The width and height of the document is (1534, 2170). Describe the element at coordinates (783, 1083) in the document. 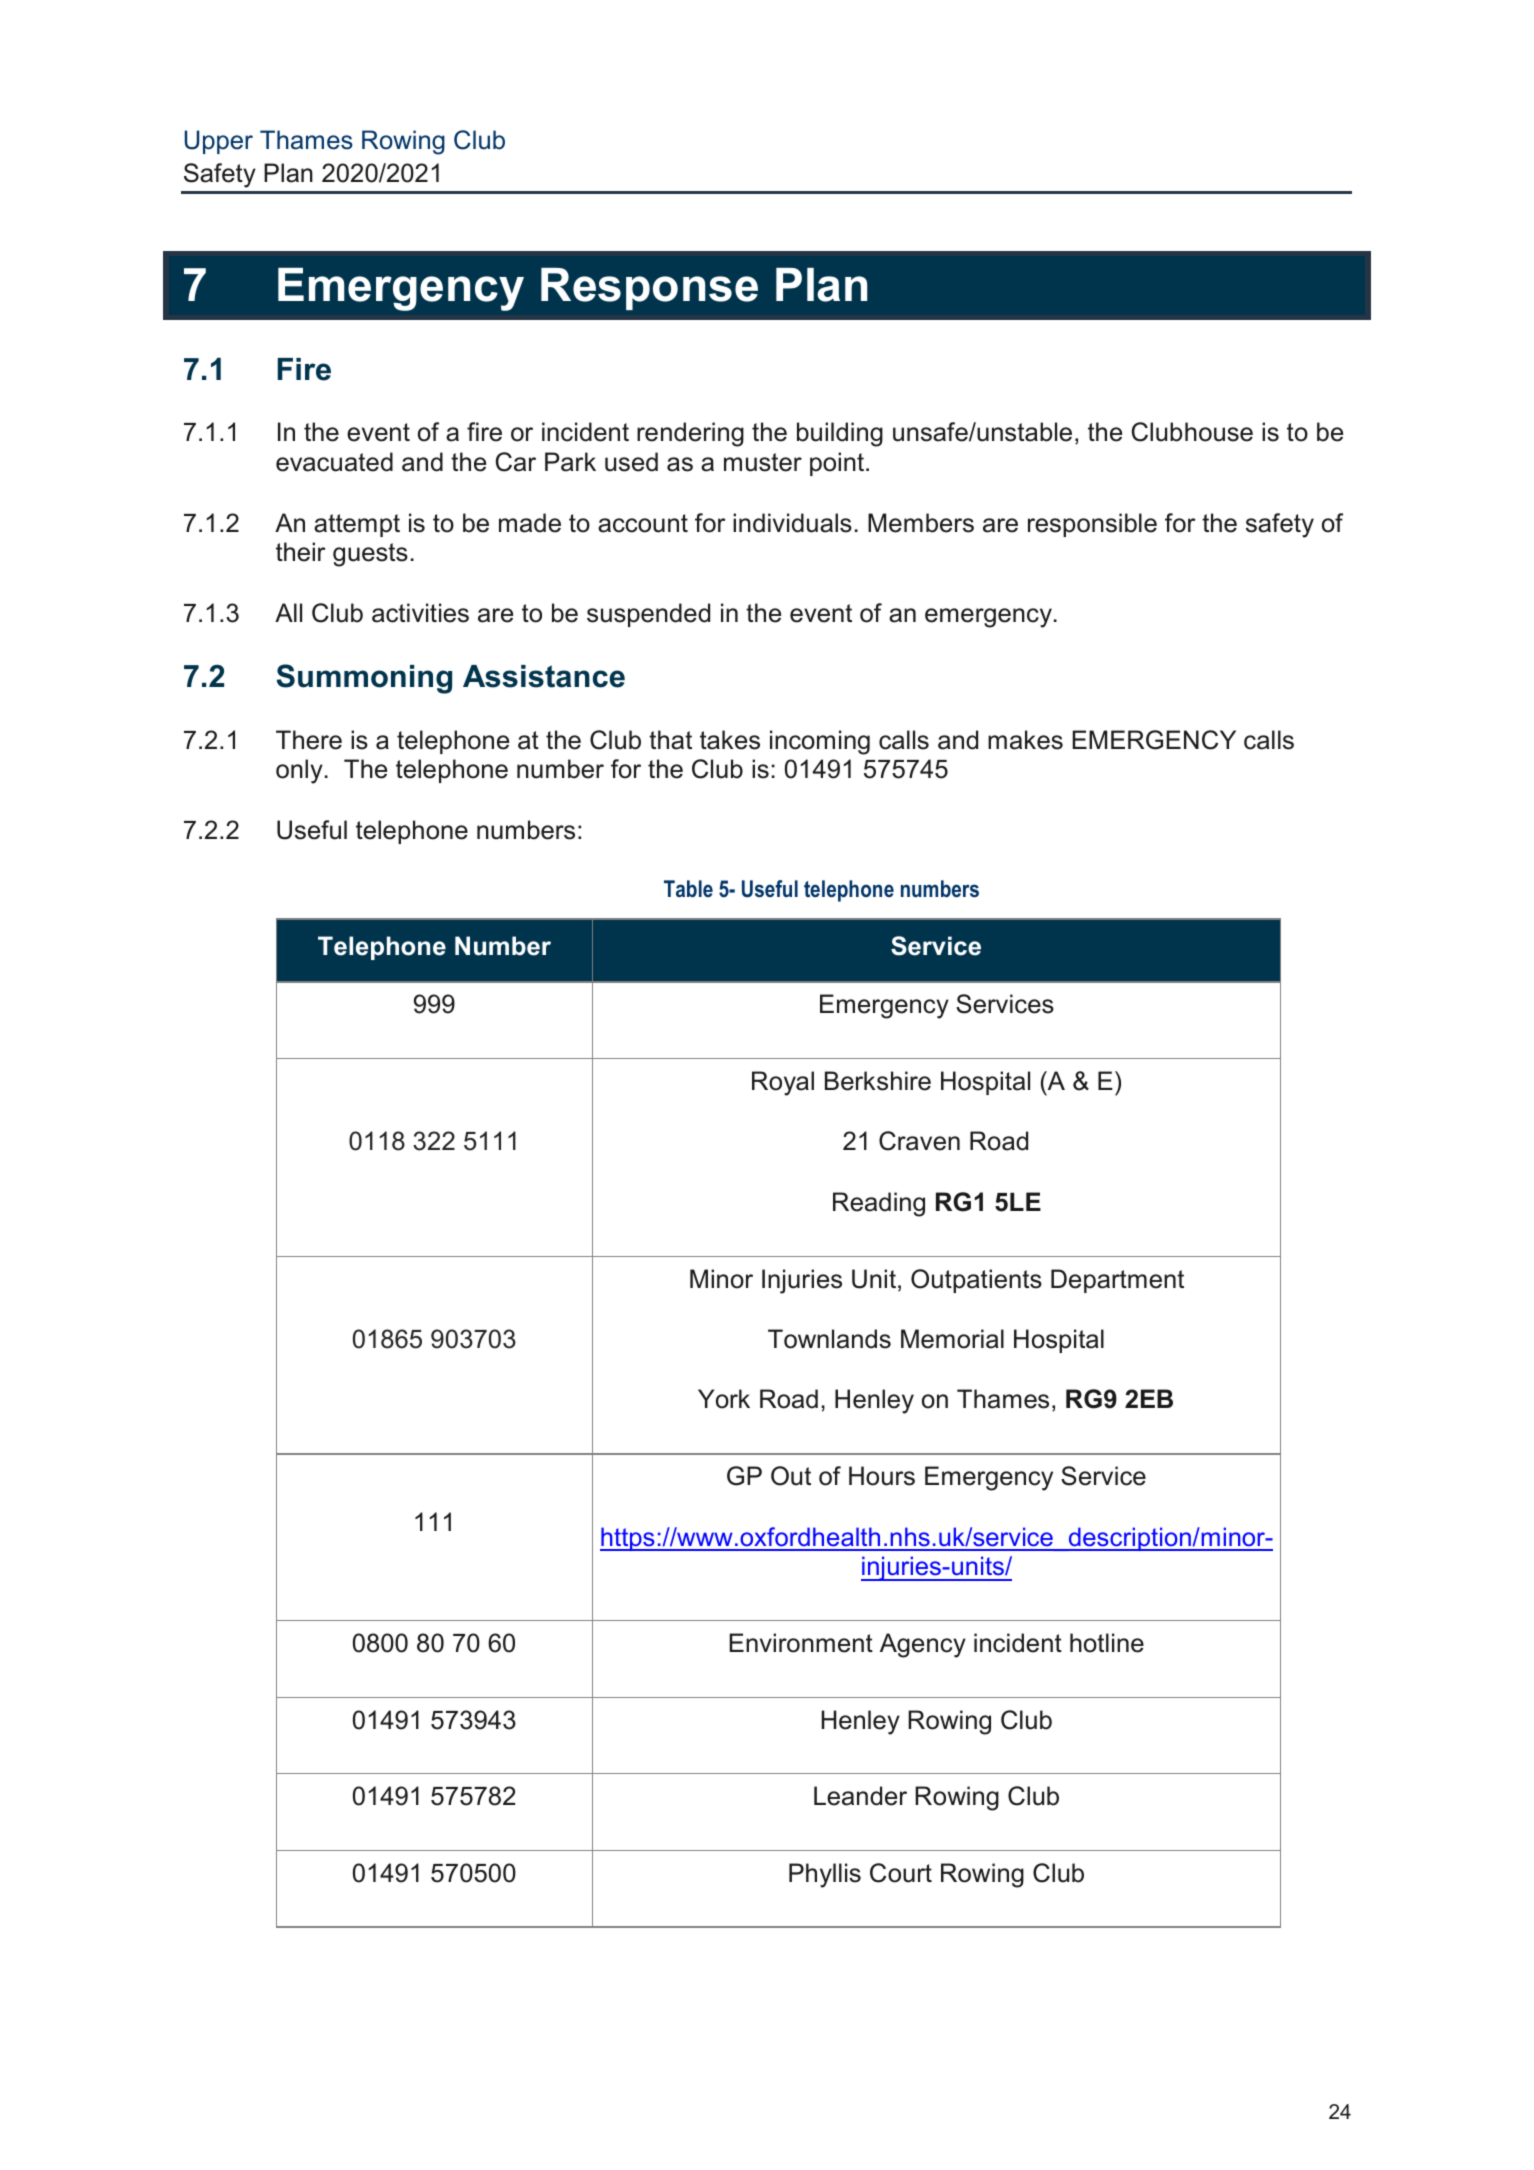

I see `Royal` at that location.
